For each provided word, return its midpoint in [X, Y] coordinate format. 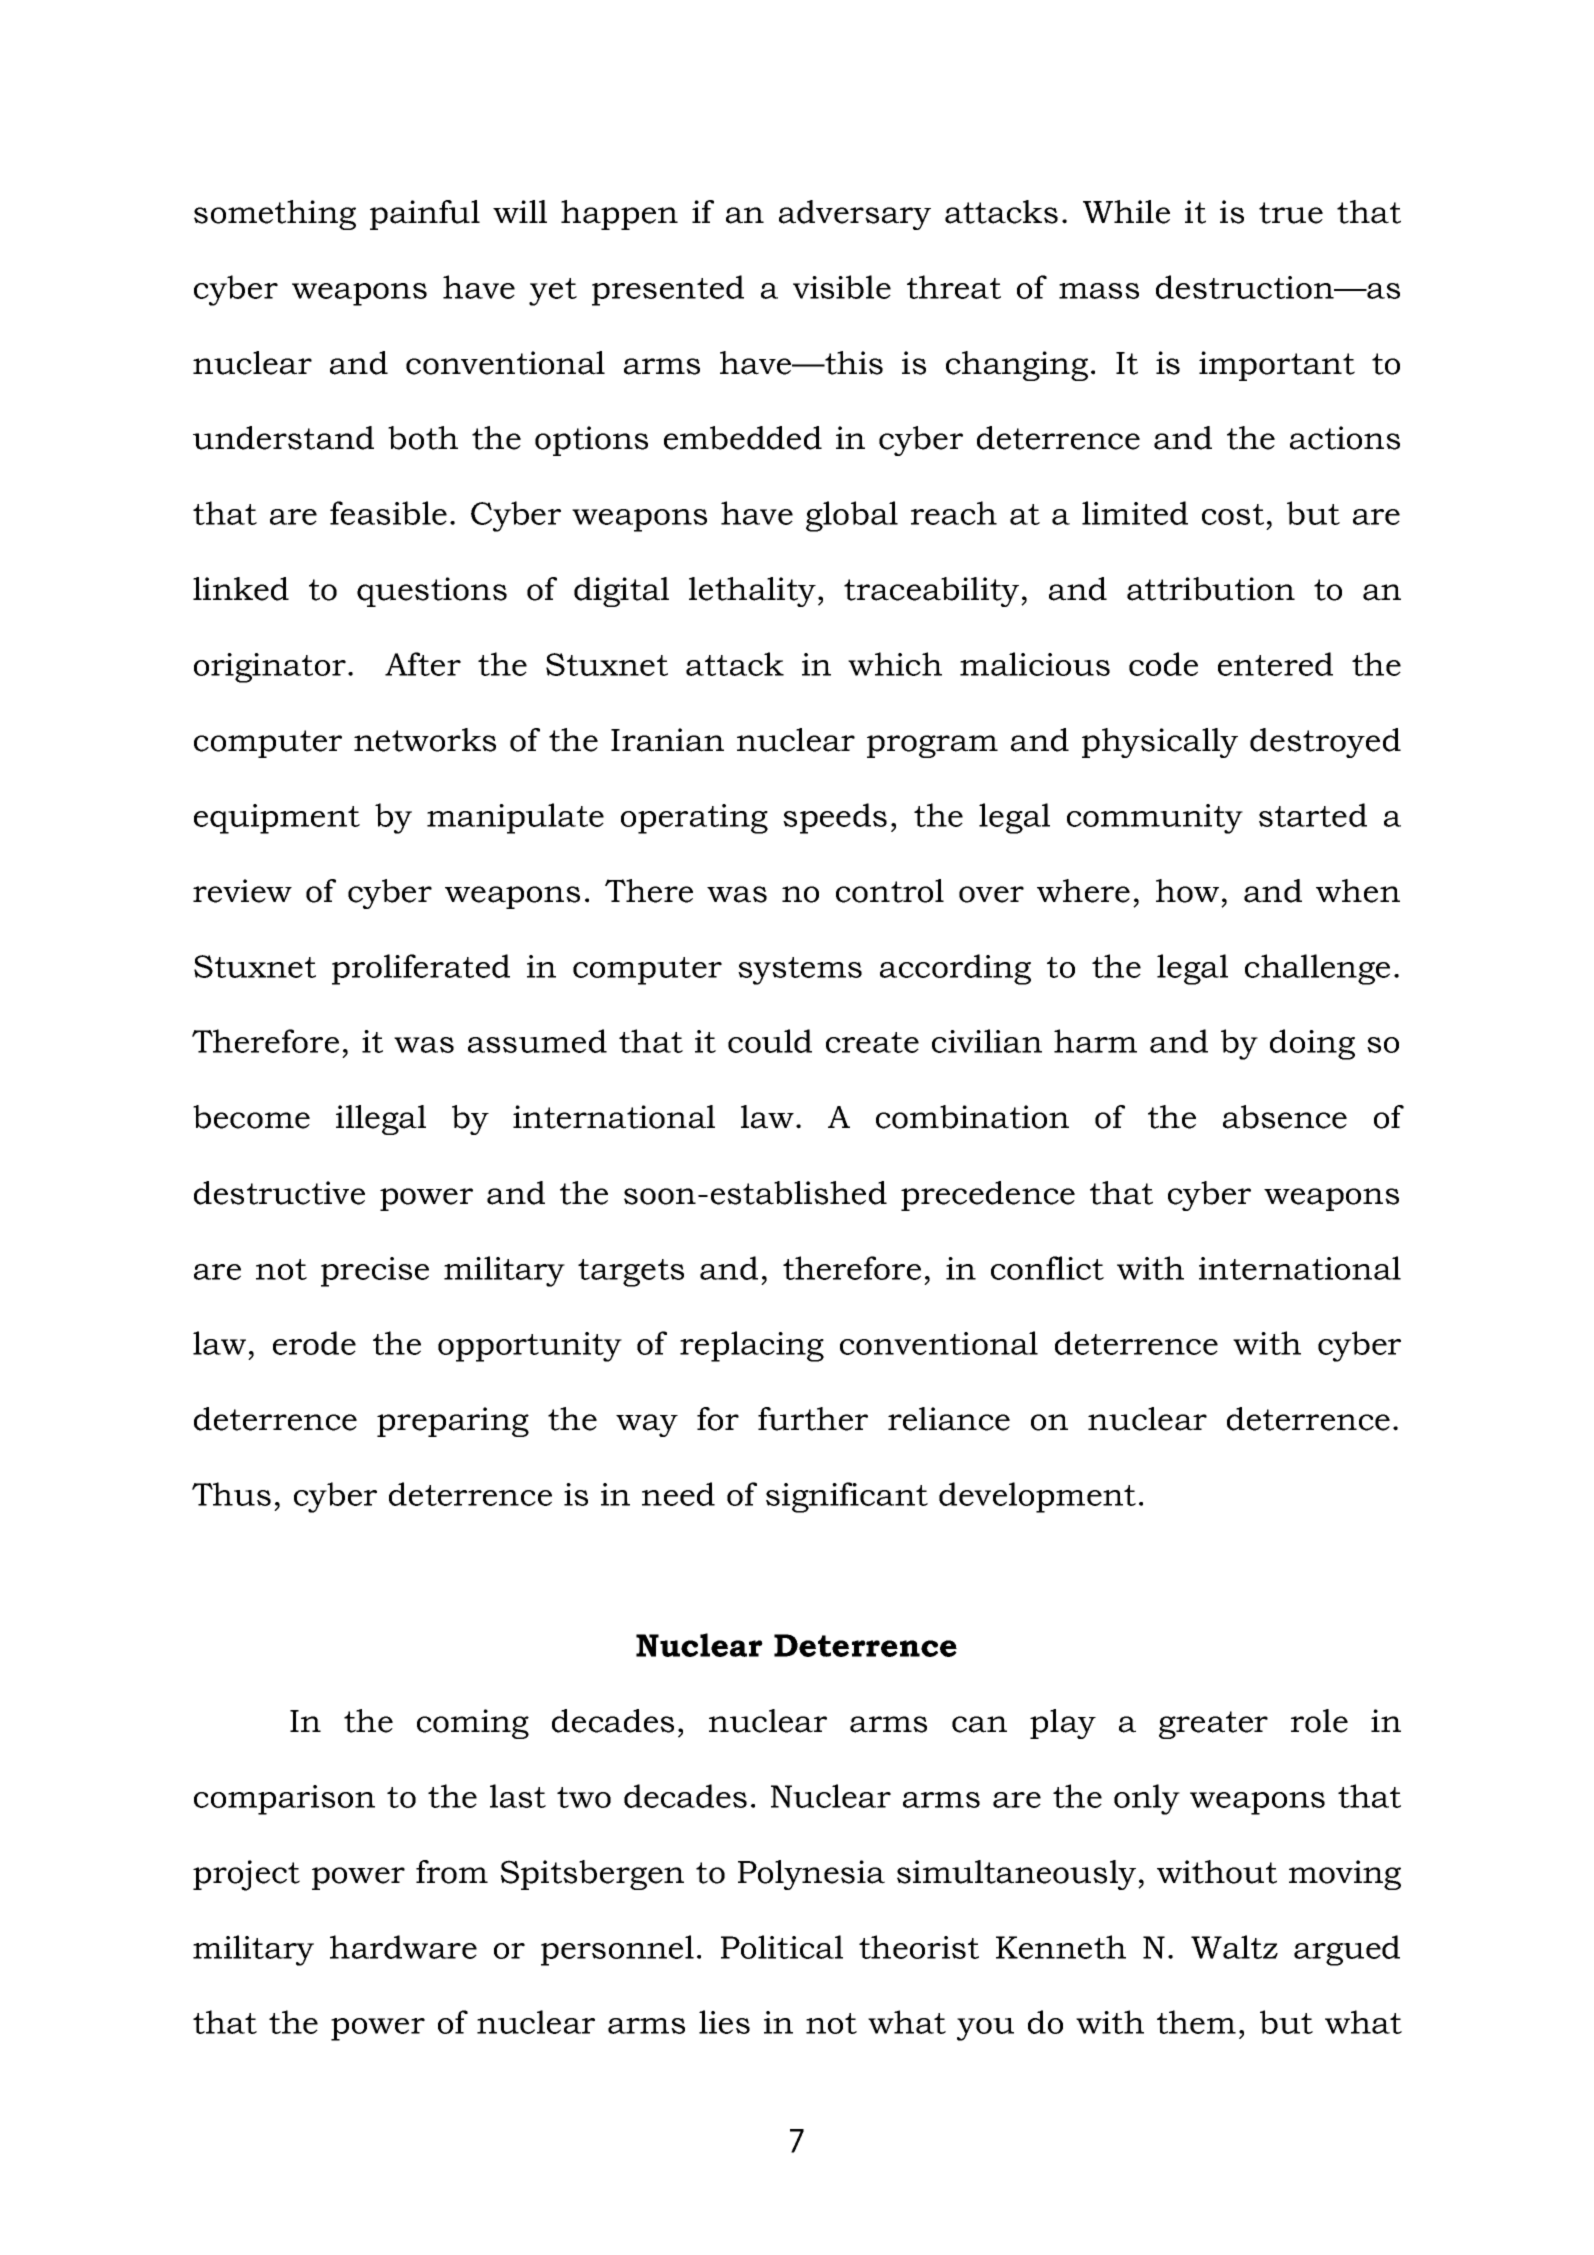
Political [782, 1947]
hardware [403, 1947]
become [251, 1117]
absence [1285, 1117]
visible [842, 287]
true [1291, 213]
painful [425, 215]
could [770, 1041]
